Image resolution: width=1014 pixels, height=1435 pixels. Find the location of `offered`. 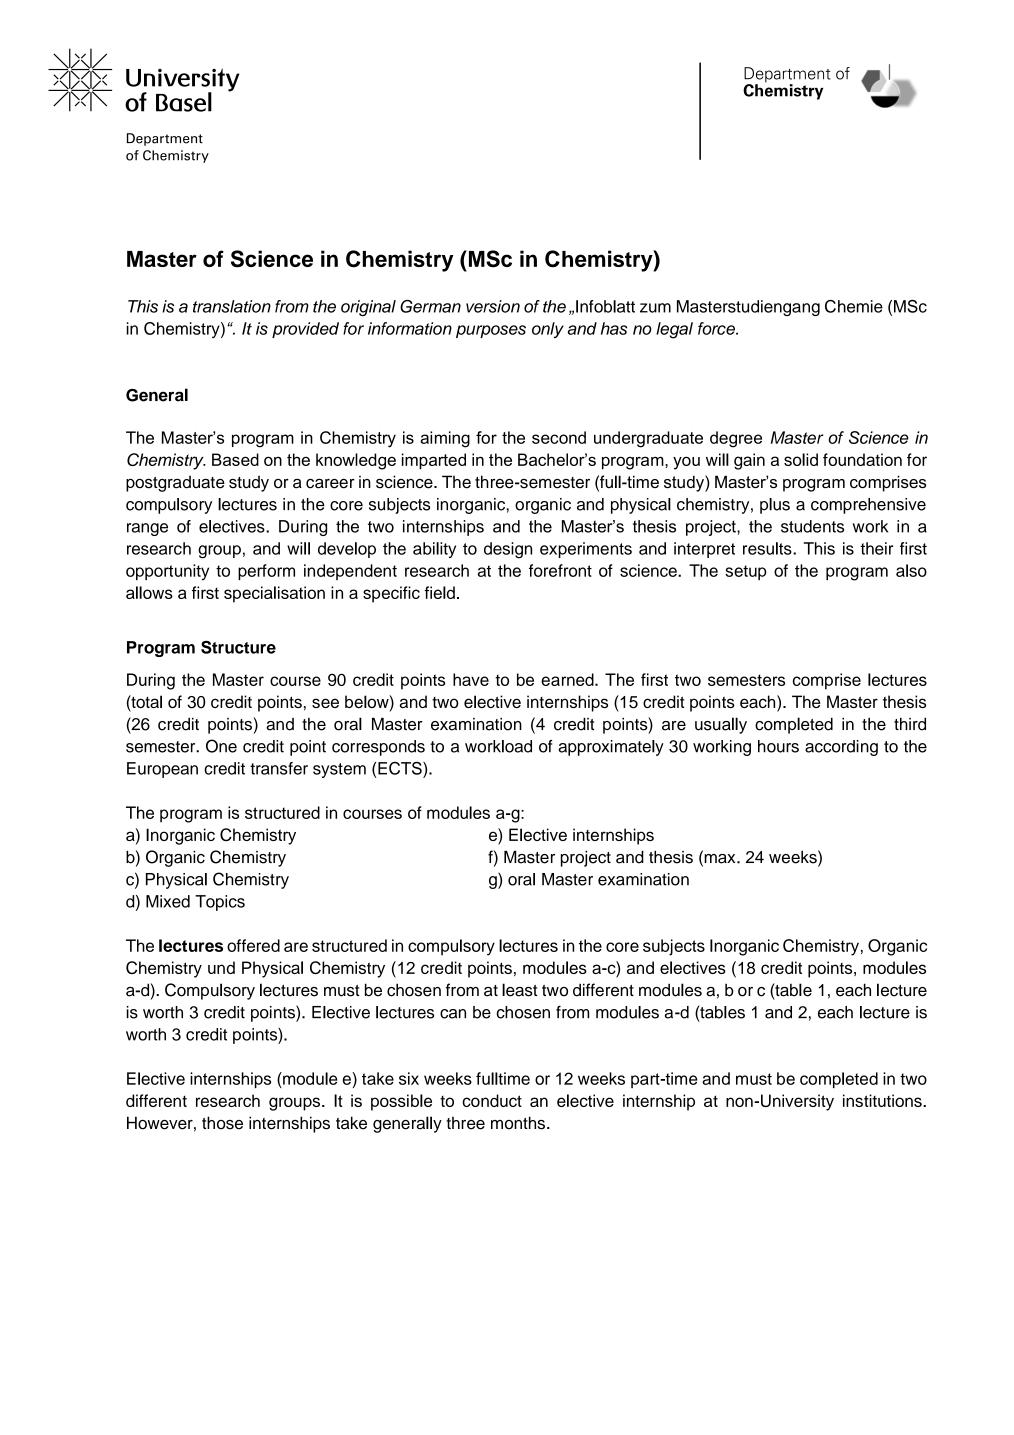

offered is located at coordinates (253, 945).
